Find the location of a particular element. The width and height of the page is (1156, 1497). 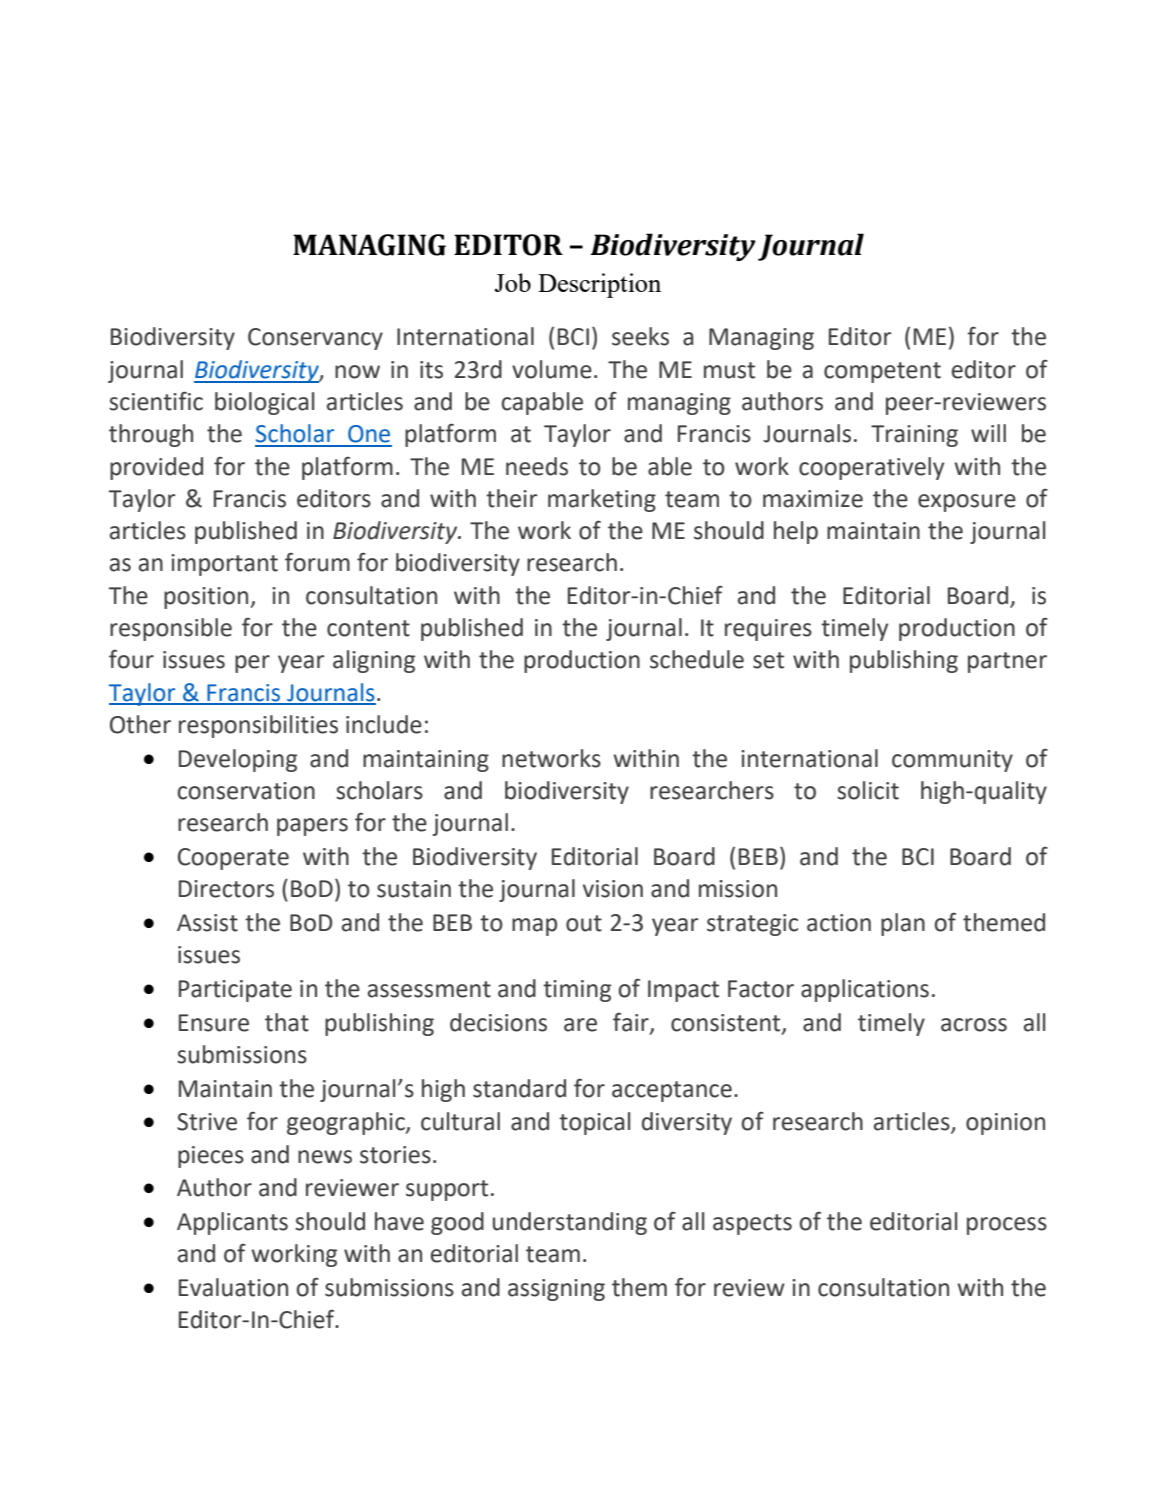

Evaluation is located at coordinates (233, 1287).
